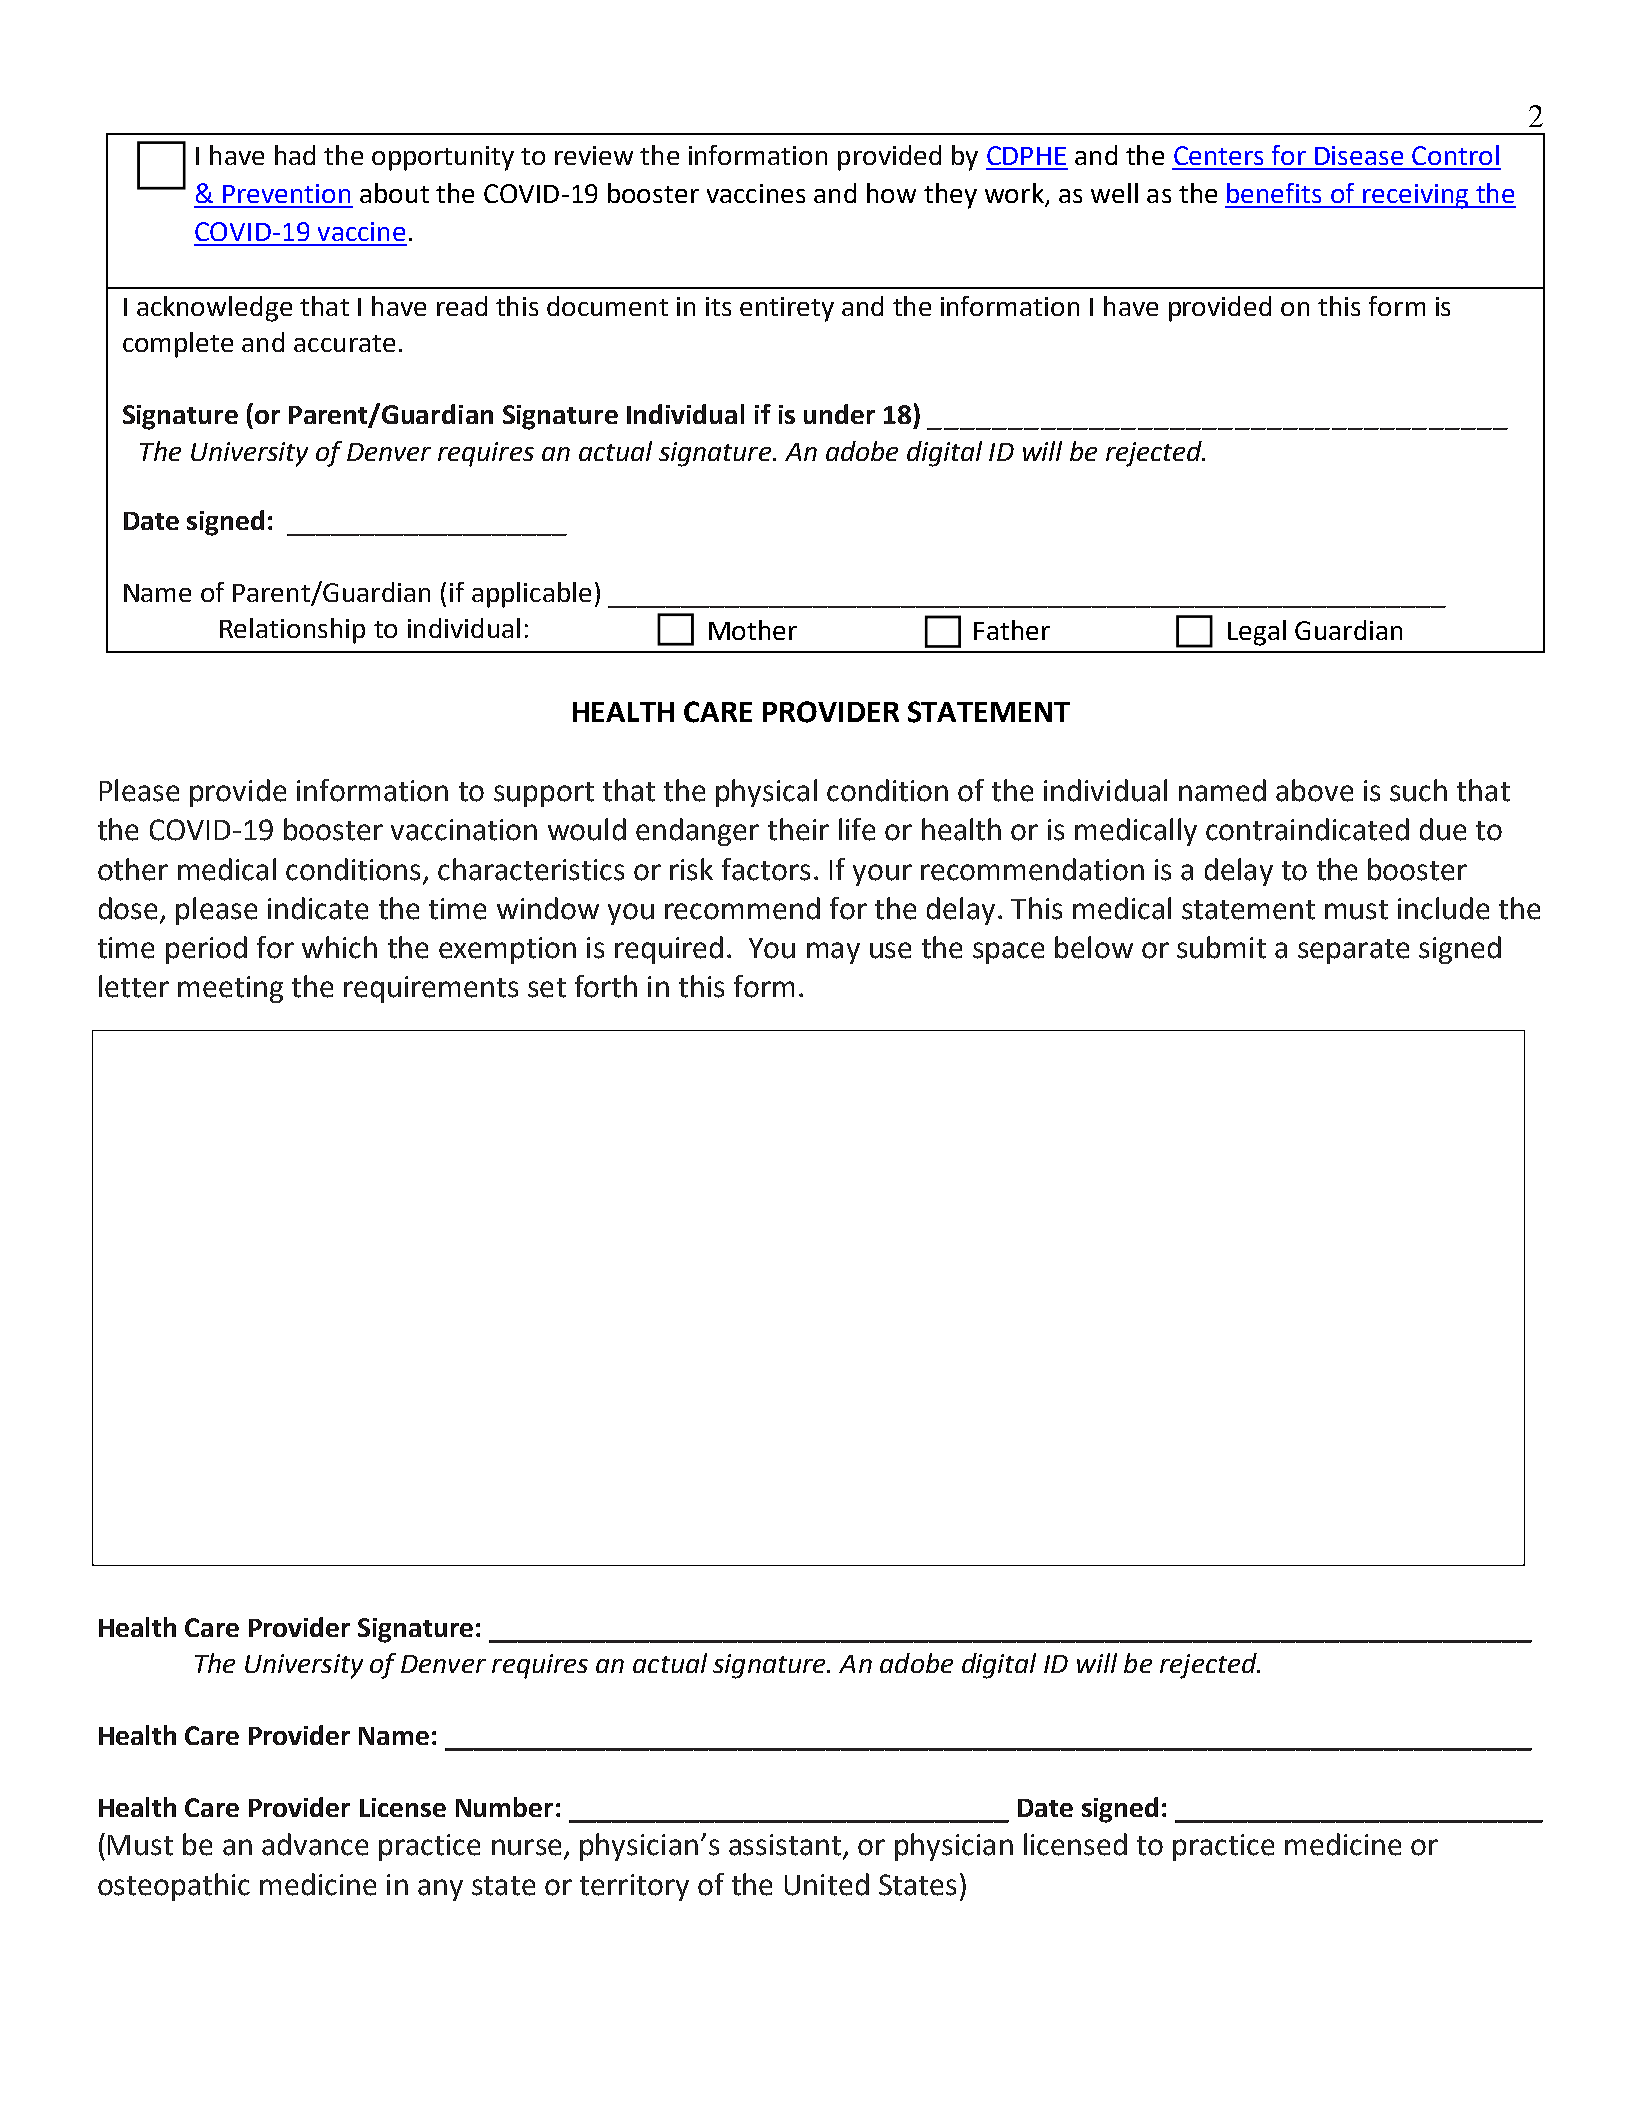 This page has width=1641, height=2124. What do you see at coordinates (1257, 633) in the page?
I see `Legal` at bounding box center [1257, 633].
